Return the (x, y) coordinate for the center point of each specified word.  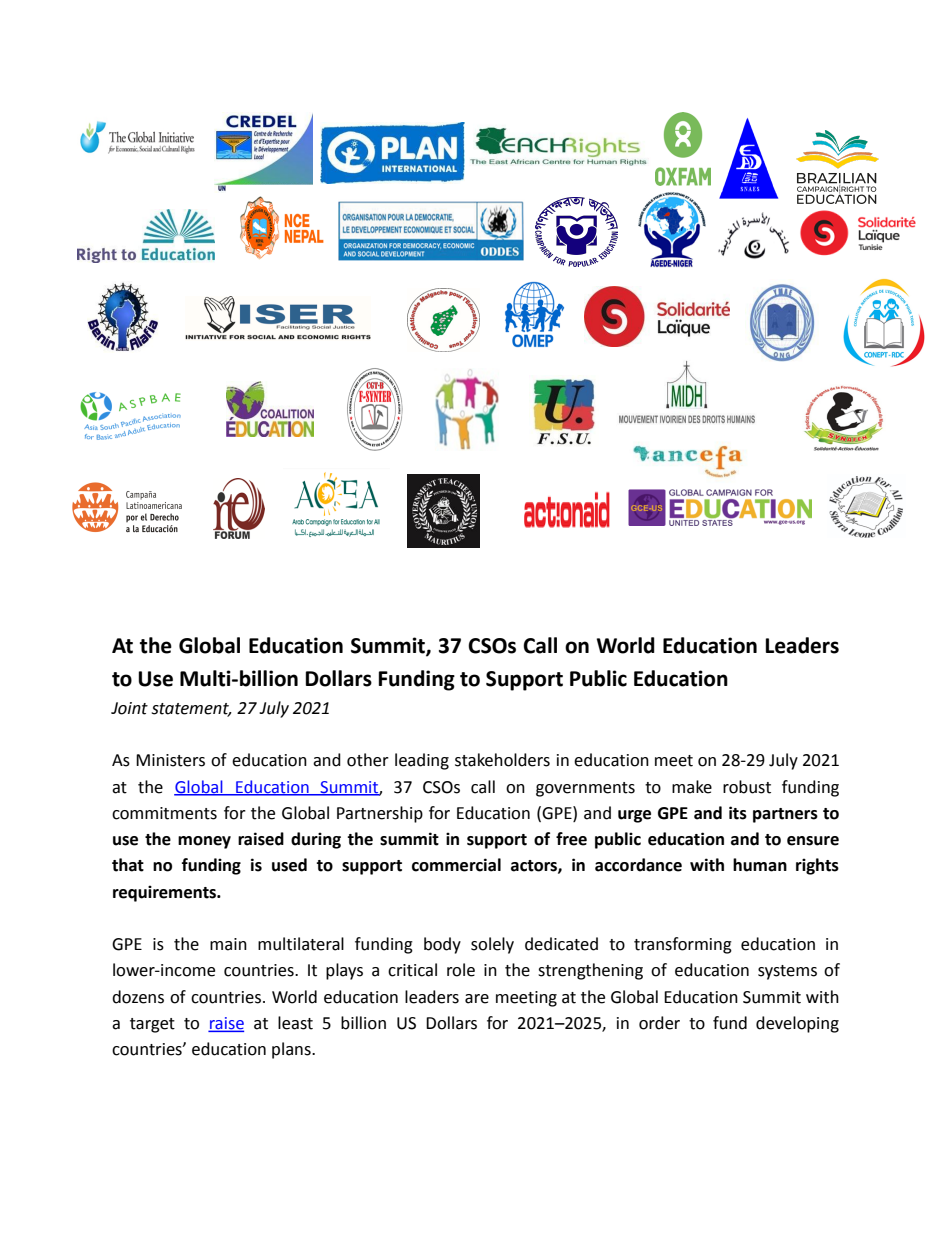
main (228, 944)
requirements (165, 893)
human (760, 865)
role (461, 970)
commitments (164, 813)
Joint (129, 708)
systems (787, 972)
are (477, 999)
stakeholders (502, 760)
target (152, 1025)
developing (797, 1024)
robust (747, 787)
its (738, 813)
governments (585, 789)
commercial (456, 865)
